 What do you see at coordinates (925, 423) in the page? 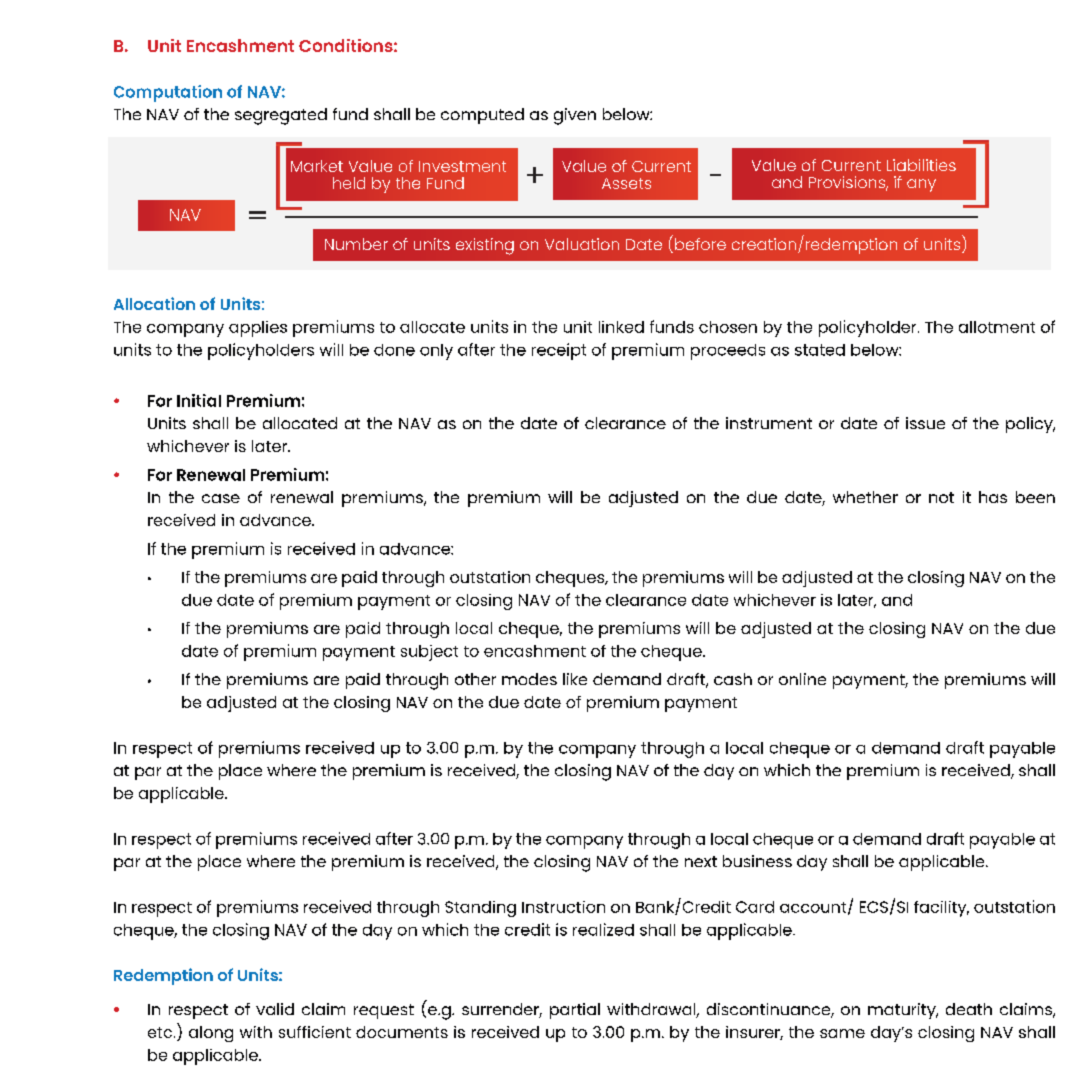
I see `issue` at bounding box center [925, 423].
